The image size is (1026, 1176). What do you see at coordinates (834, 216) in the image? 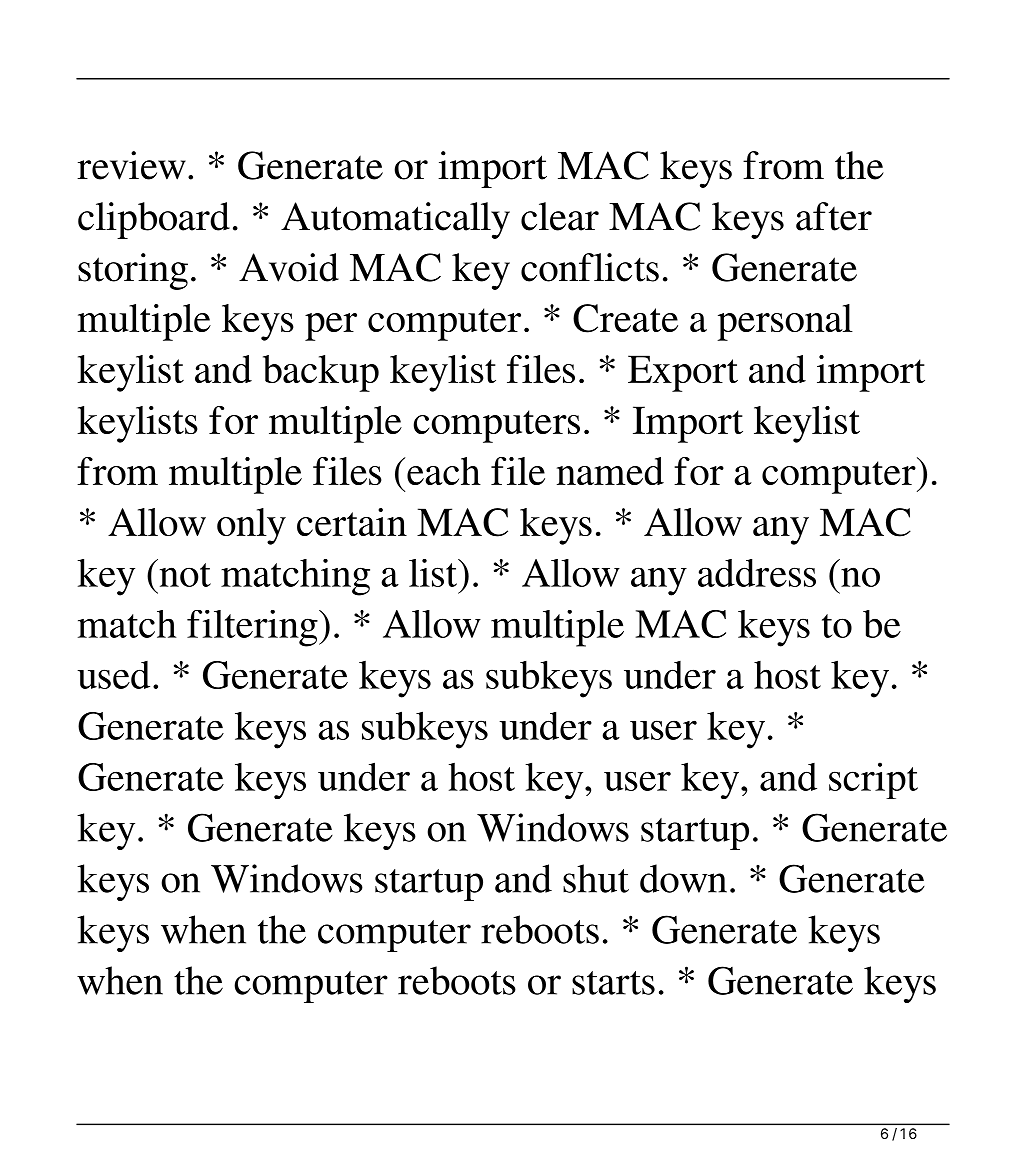
I see `after` at bounding box center [834, 216].
